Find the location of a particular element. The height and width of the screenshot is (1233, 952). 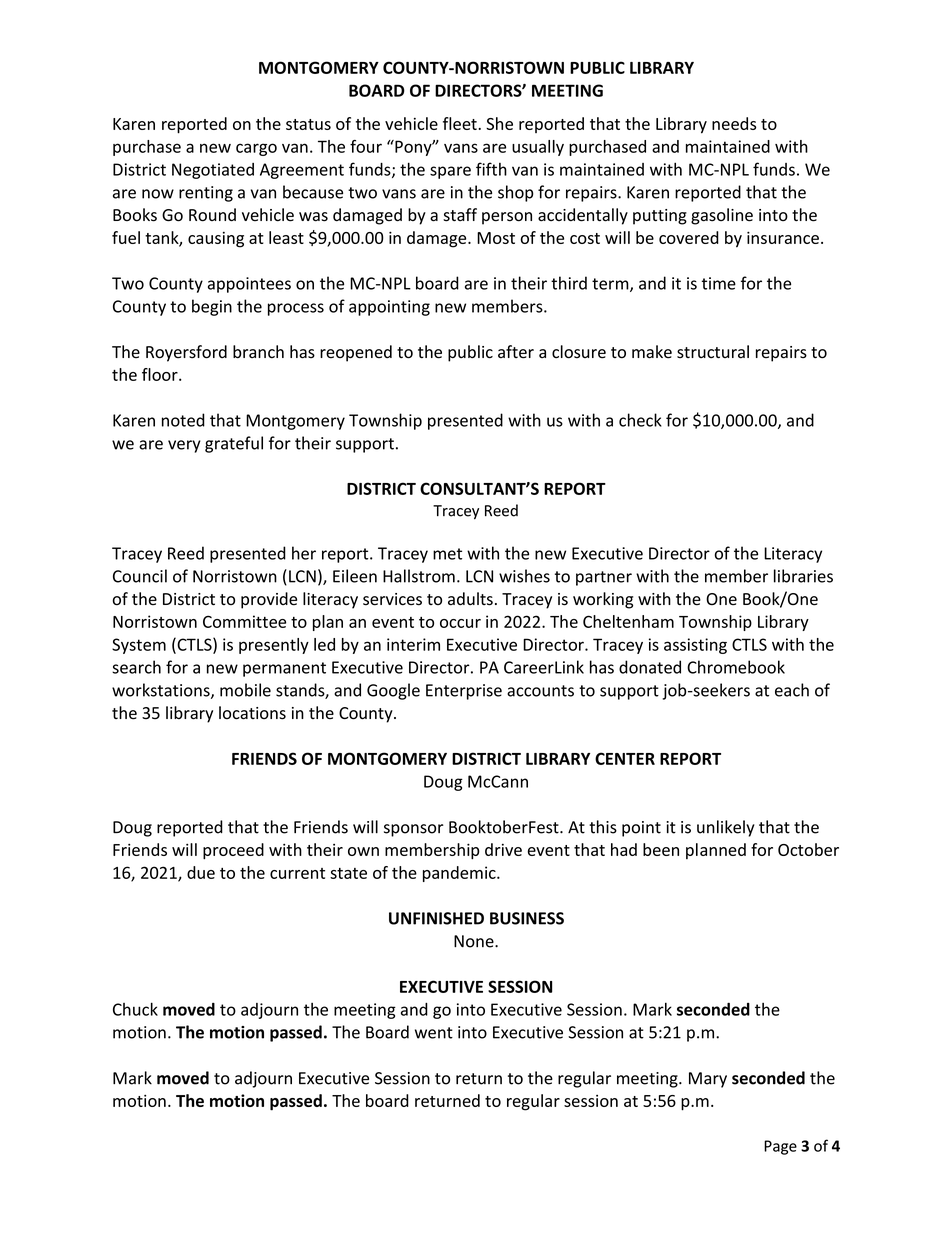

unlikely is located at coordinates (726, 828).
